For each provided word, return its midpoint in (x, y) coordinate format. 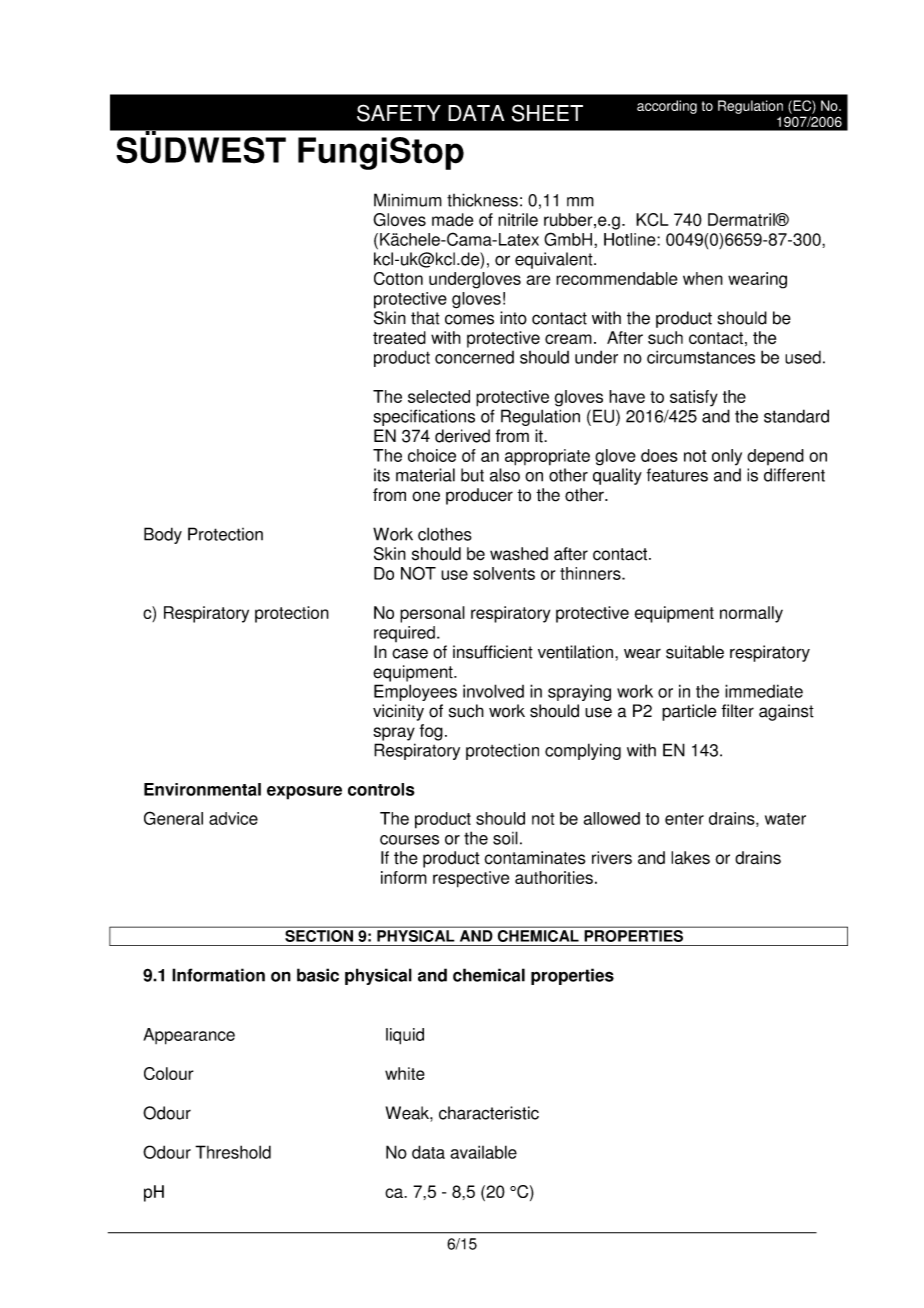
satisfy (694, 398)
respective (471, 879)
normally (751, 614)
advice (233, 818)
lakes (690, 858)
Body (163, 535)
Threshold (233, 1152)
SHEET (547, 113)
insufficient (493, 652)
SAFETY (399, 113)
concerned (474, 357)
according (667, 107)
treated (399, 338)
